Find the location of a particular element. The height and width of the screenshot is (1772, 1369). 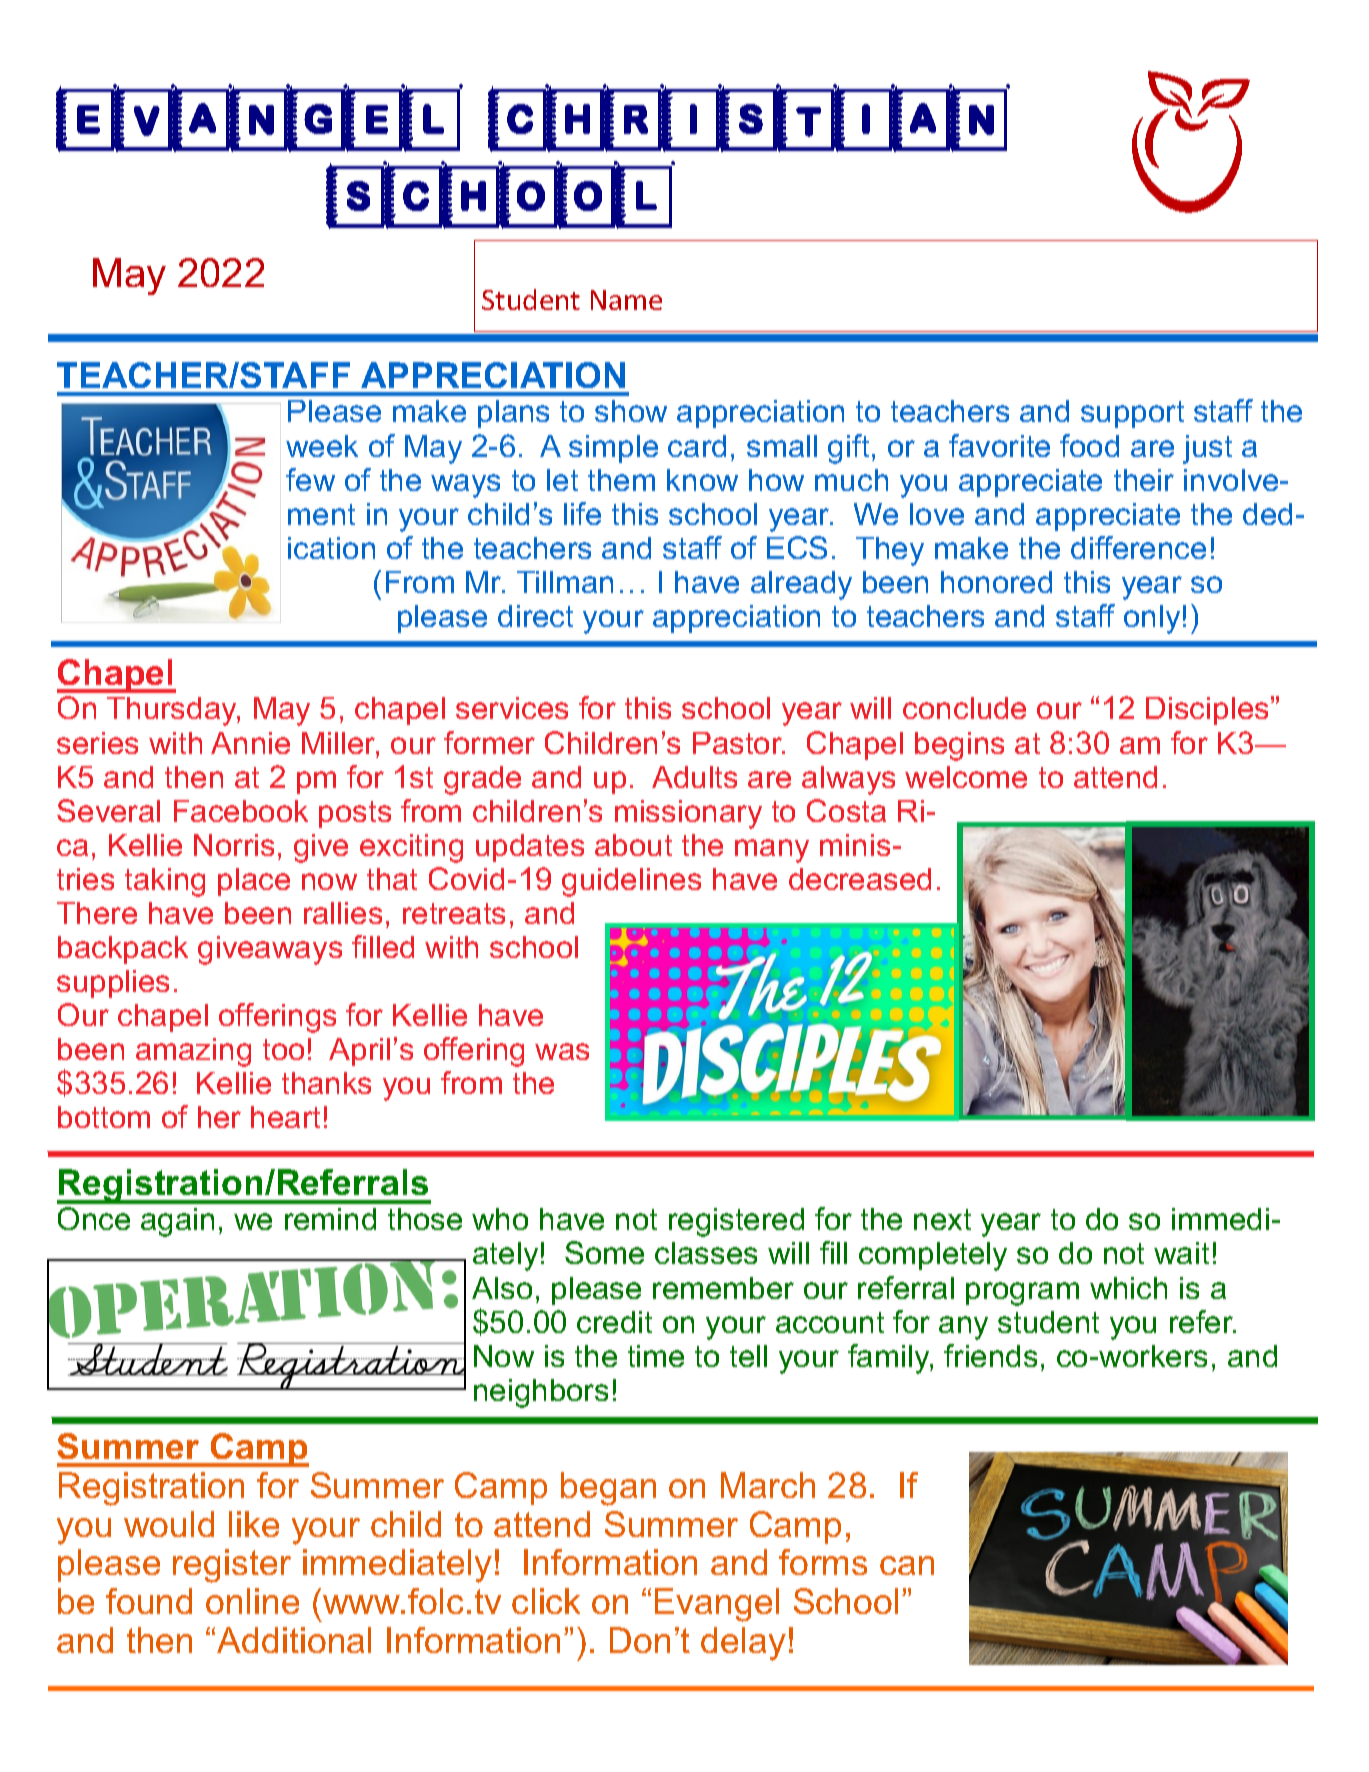

Christian is located at coordinates (749, 118).
